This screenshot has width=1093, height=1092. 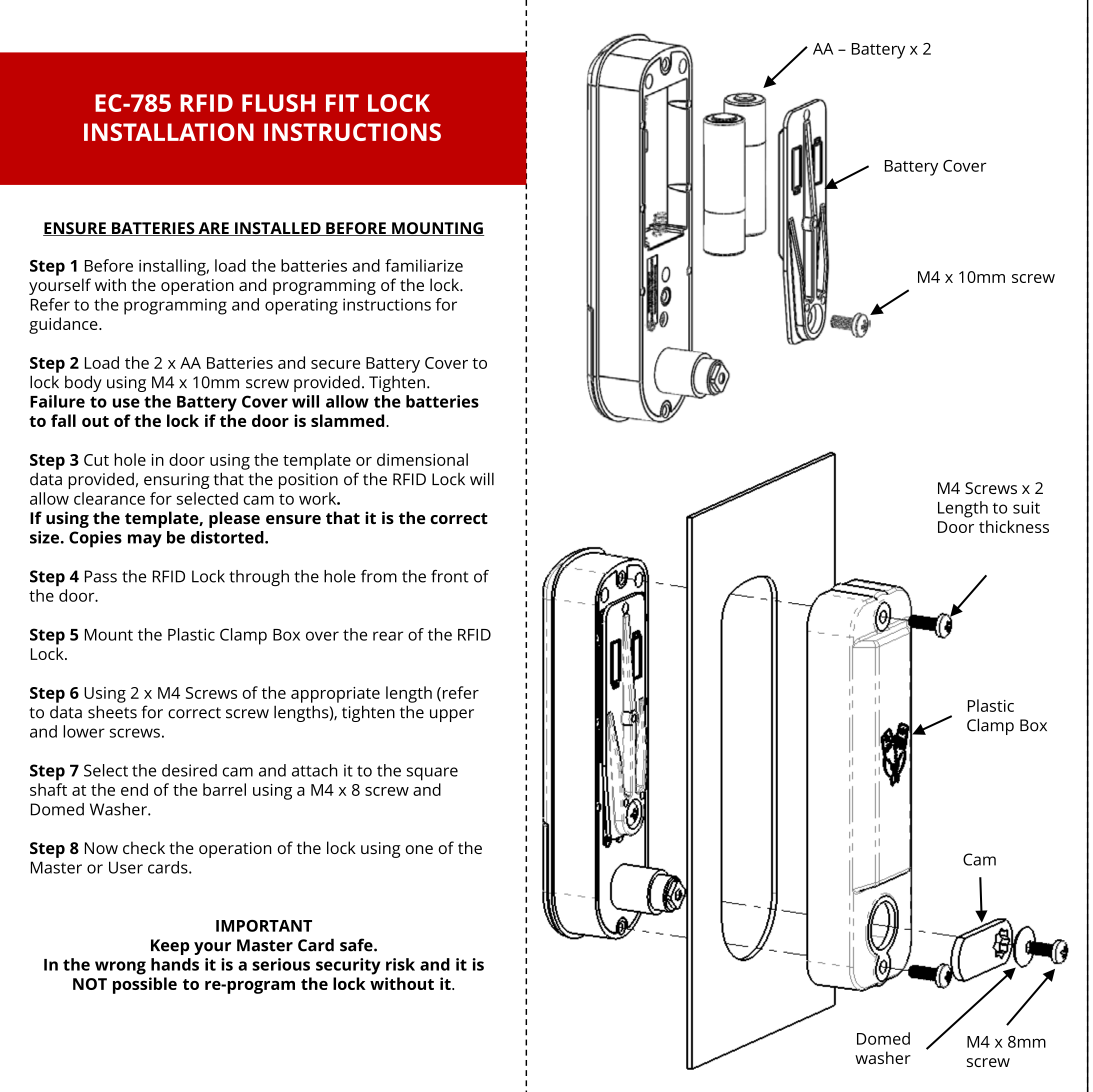 What do you see at coordinates (169, 132) in the screenshot?
I see `INSTALLATION` at bounding box center [169, 132].
